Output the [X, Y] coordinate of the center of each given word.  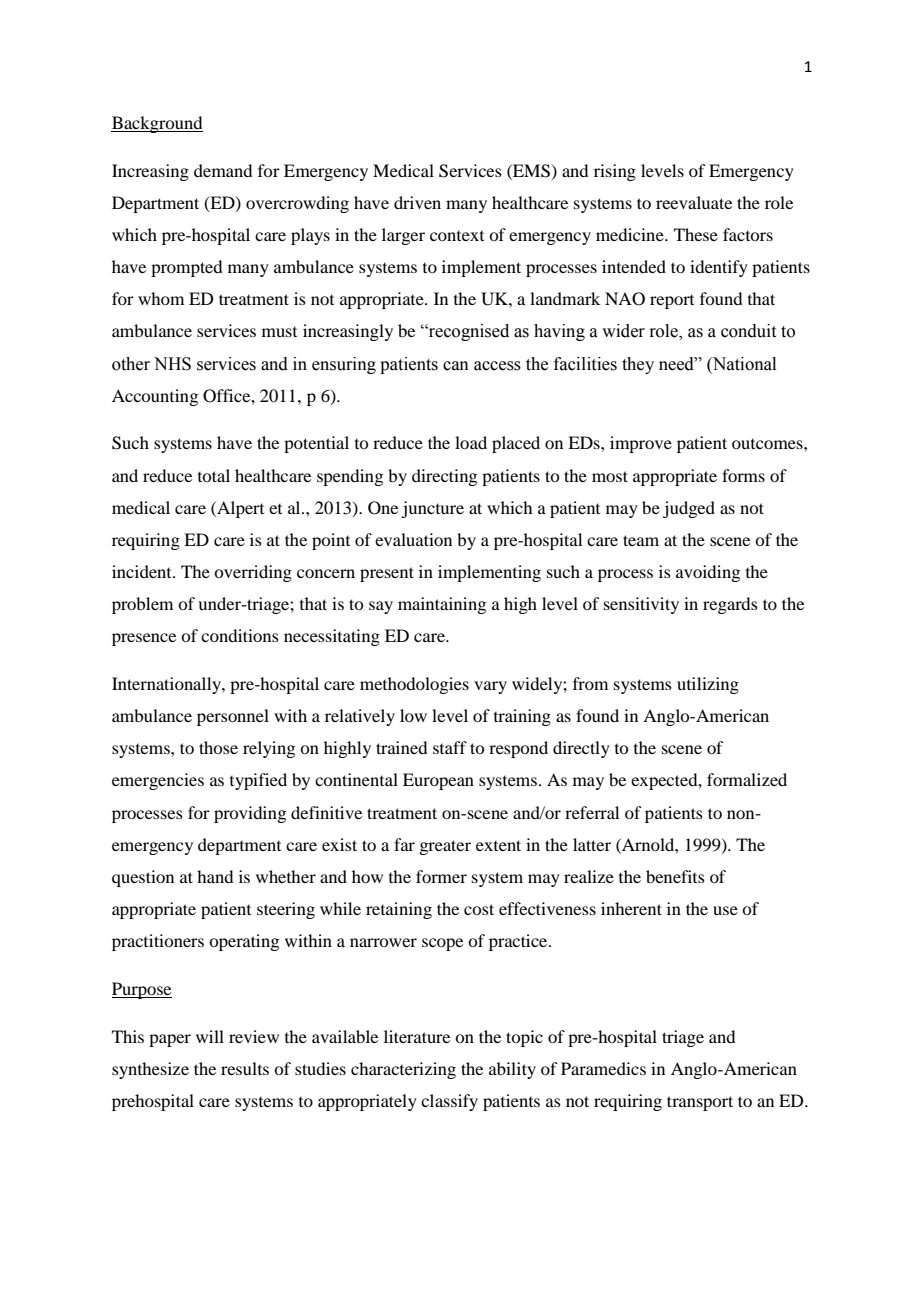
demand [223, 170]
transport [700, 1103]
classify [449, 1102]
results [245, 1068]
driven [417, 202]
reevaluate [694, 202]
